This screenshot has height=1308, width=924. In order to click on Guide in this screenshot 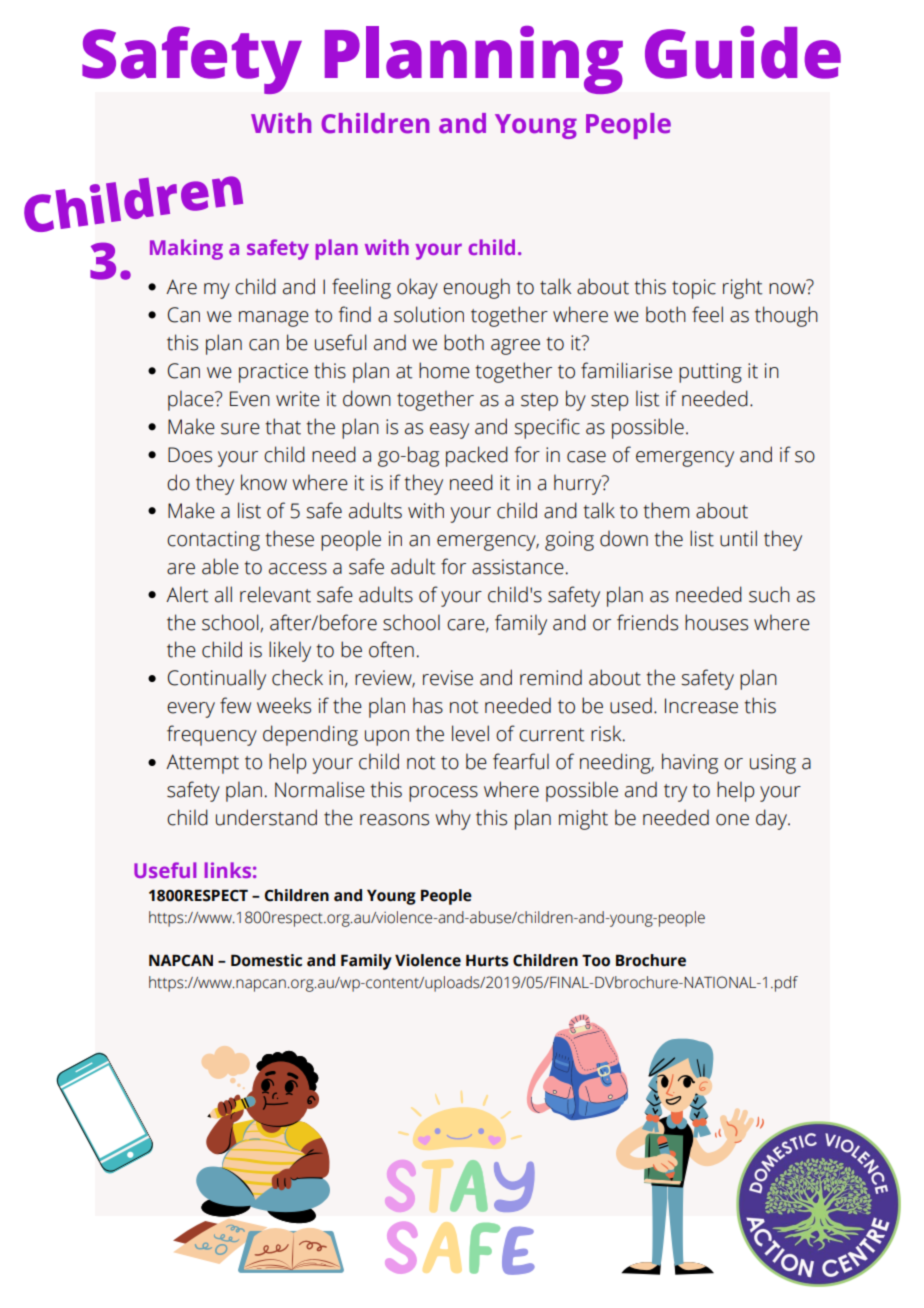, I will do `click(743, 52)`.
